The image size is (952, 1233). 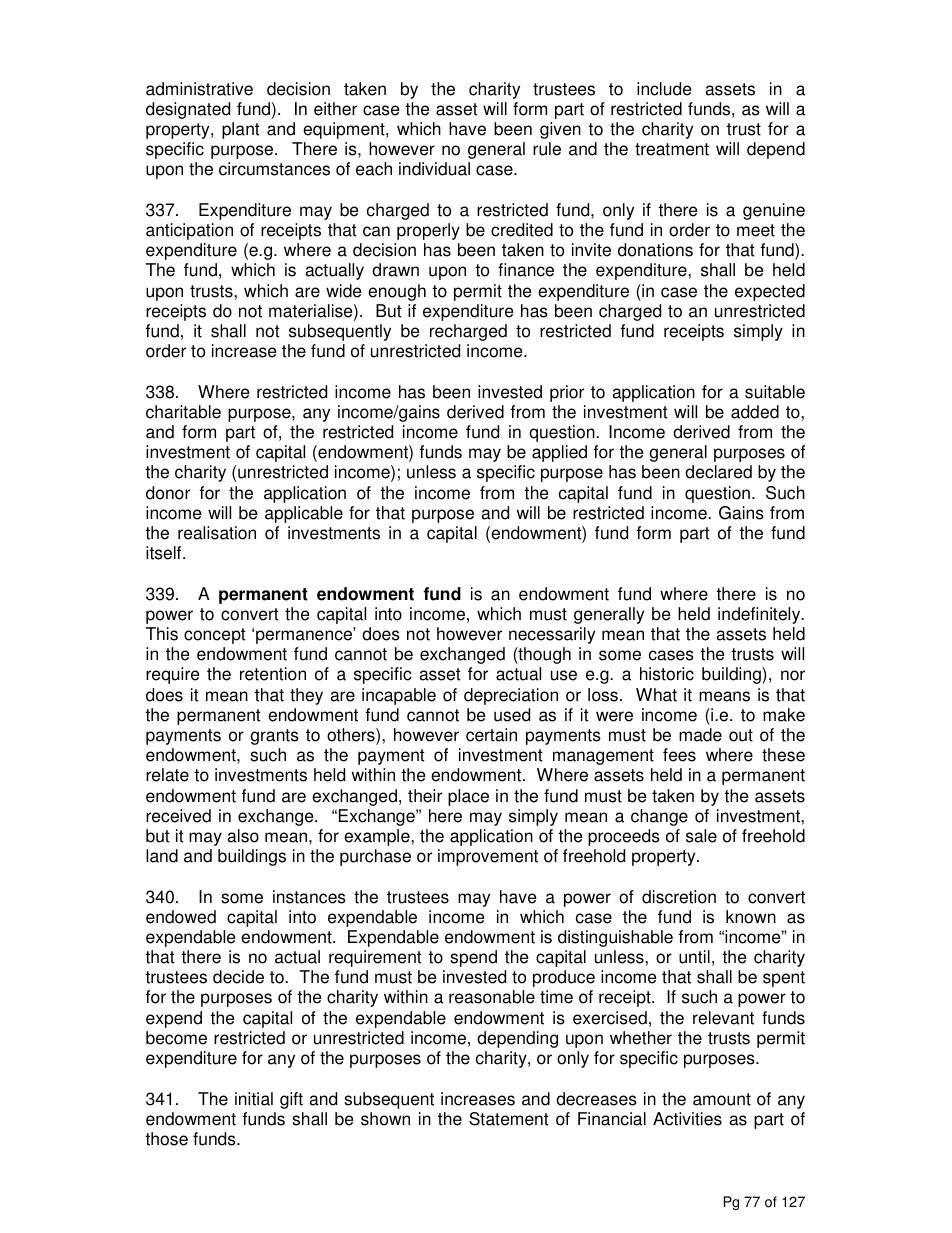 What do you see at coordinates (254, 1099) in the screenshot?
I see `initial` at bounding box center [254, 1099].
